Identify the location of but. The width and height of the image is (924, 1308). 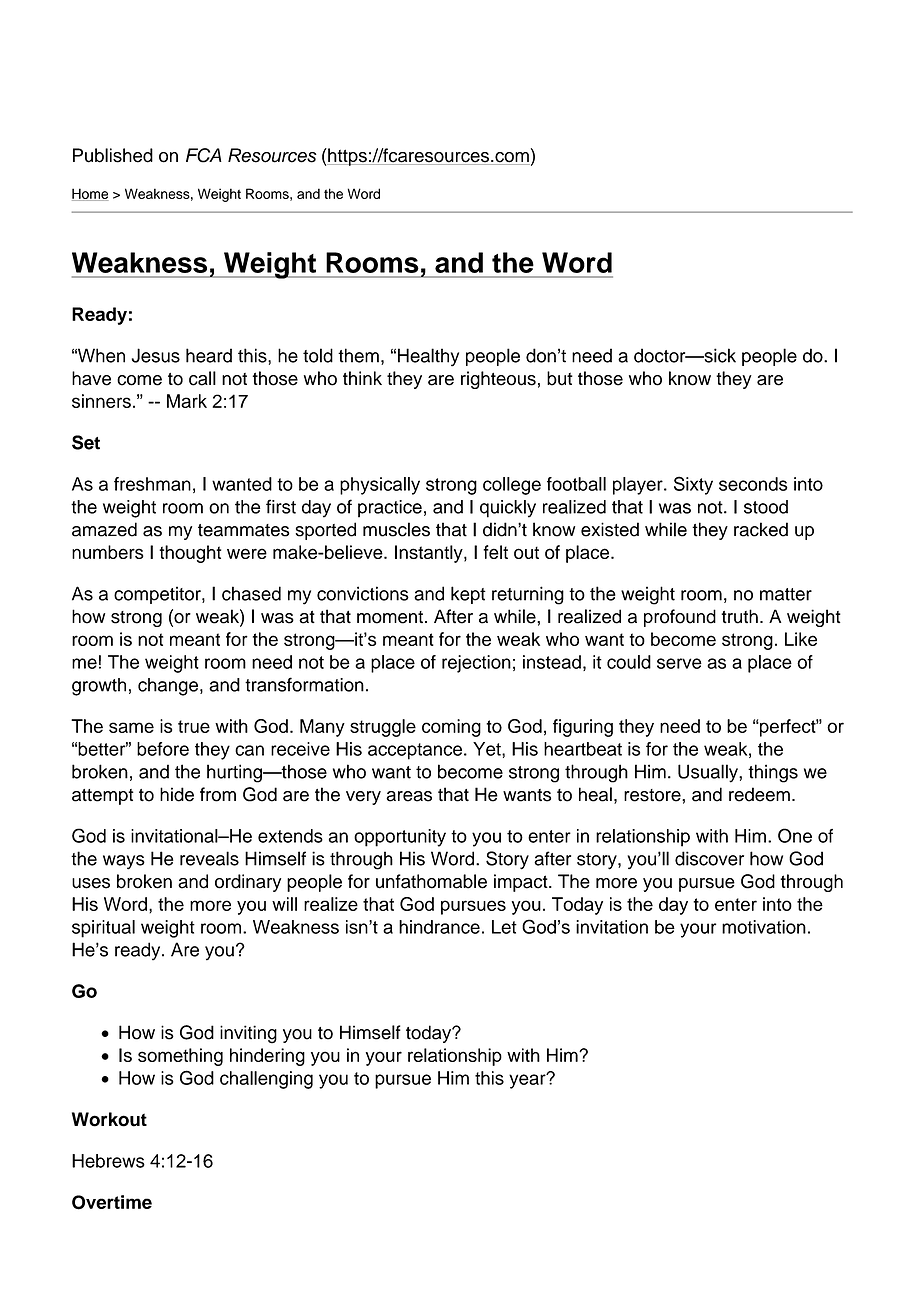
(560, 378).
